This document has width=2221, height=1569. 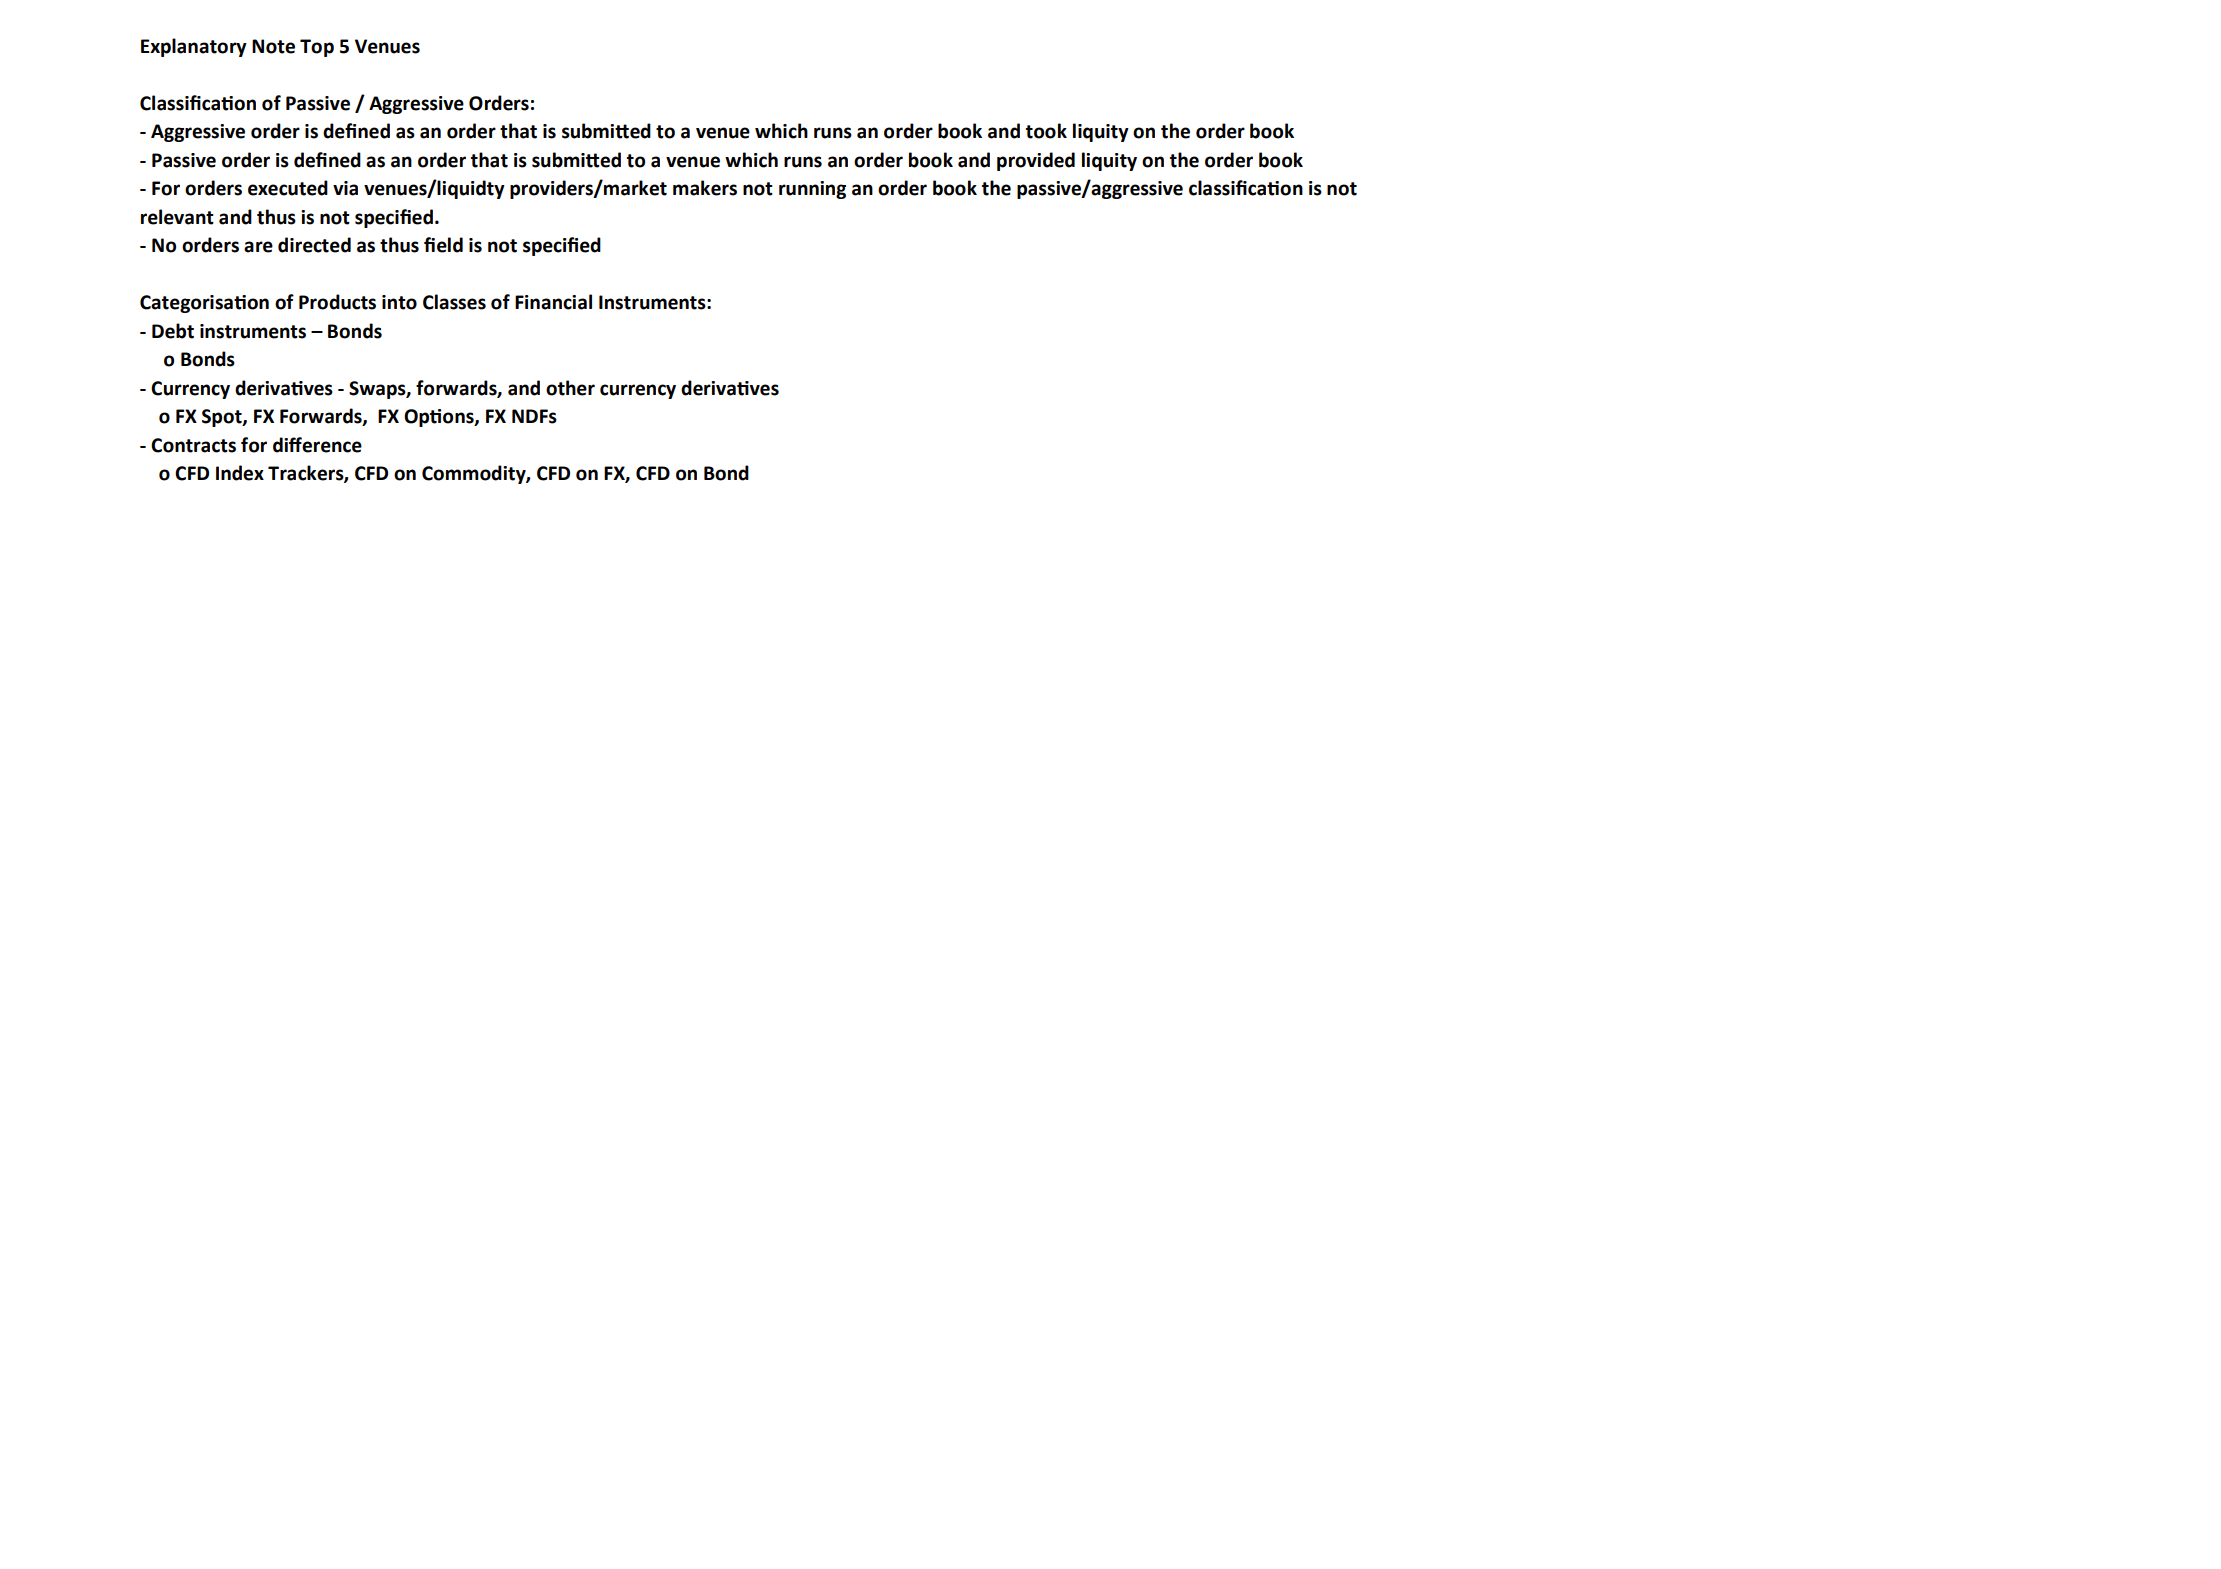 What do you see at coordinates (1036, 161) in the document?
I see `provided` at bounding box center [1036, 161].
